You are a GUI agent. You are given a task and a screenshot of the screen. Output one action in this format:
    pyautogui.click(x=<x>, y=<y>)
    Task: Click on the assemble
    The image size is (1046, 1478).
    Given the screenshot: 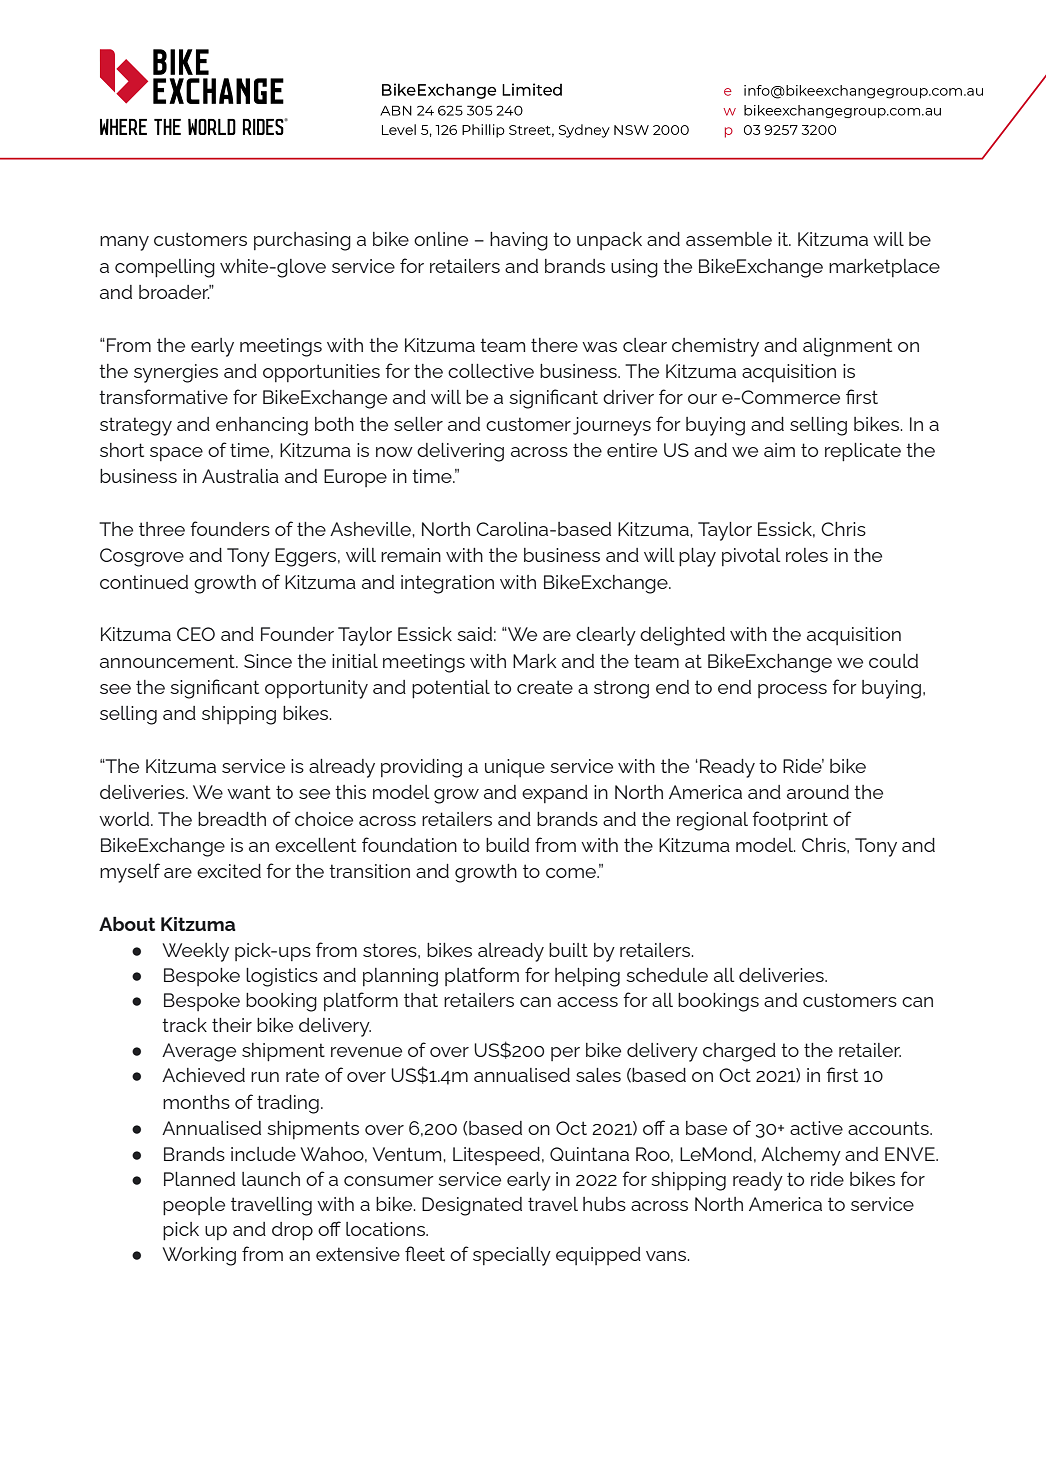 What is the action you would take?
    pyautogui.click(x=729, y=239)
